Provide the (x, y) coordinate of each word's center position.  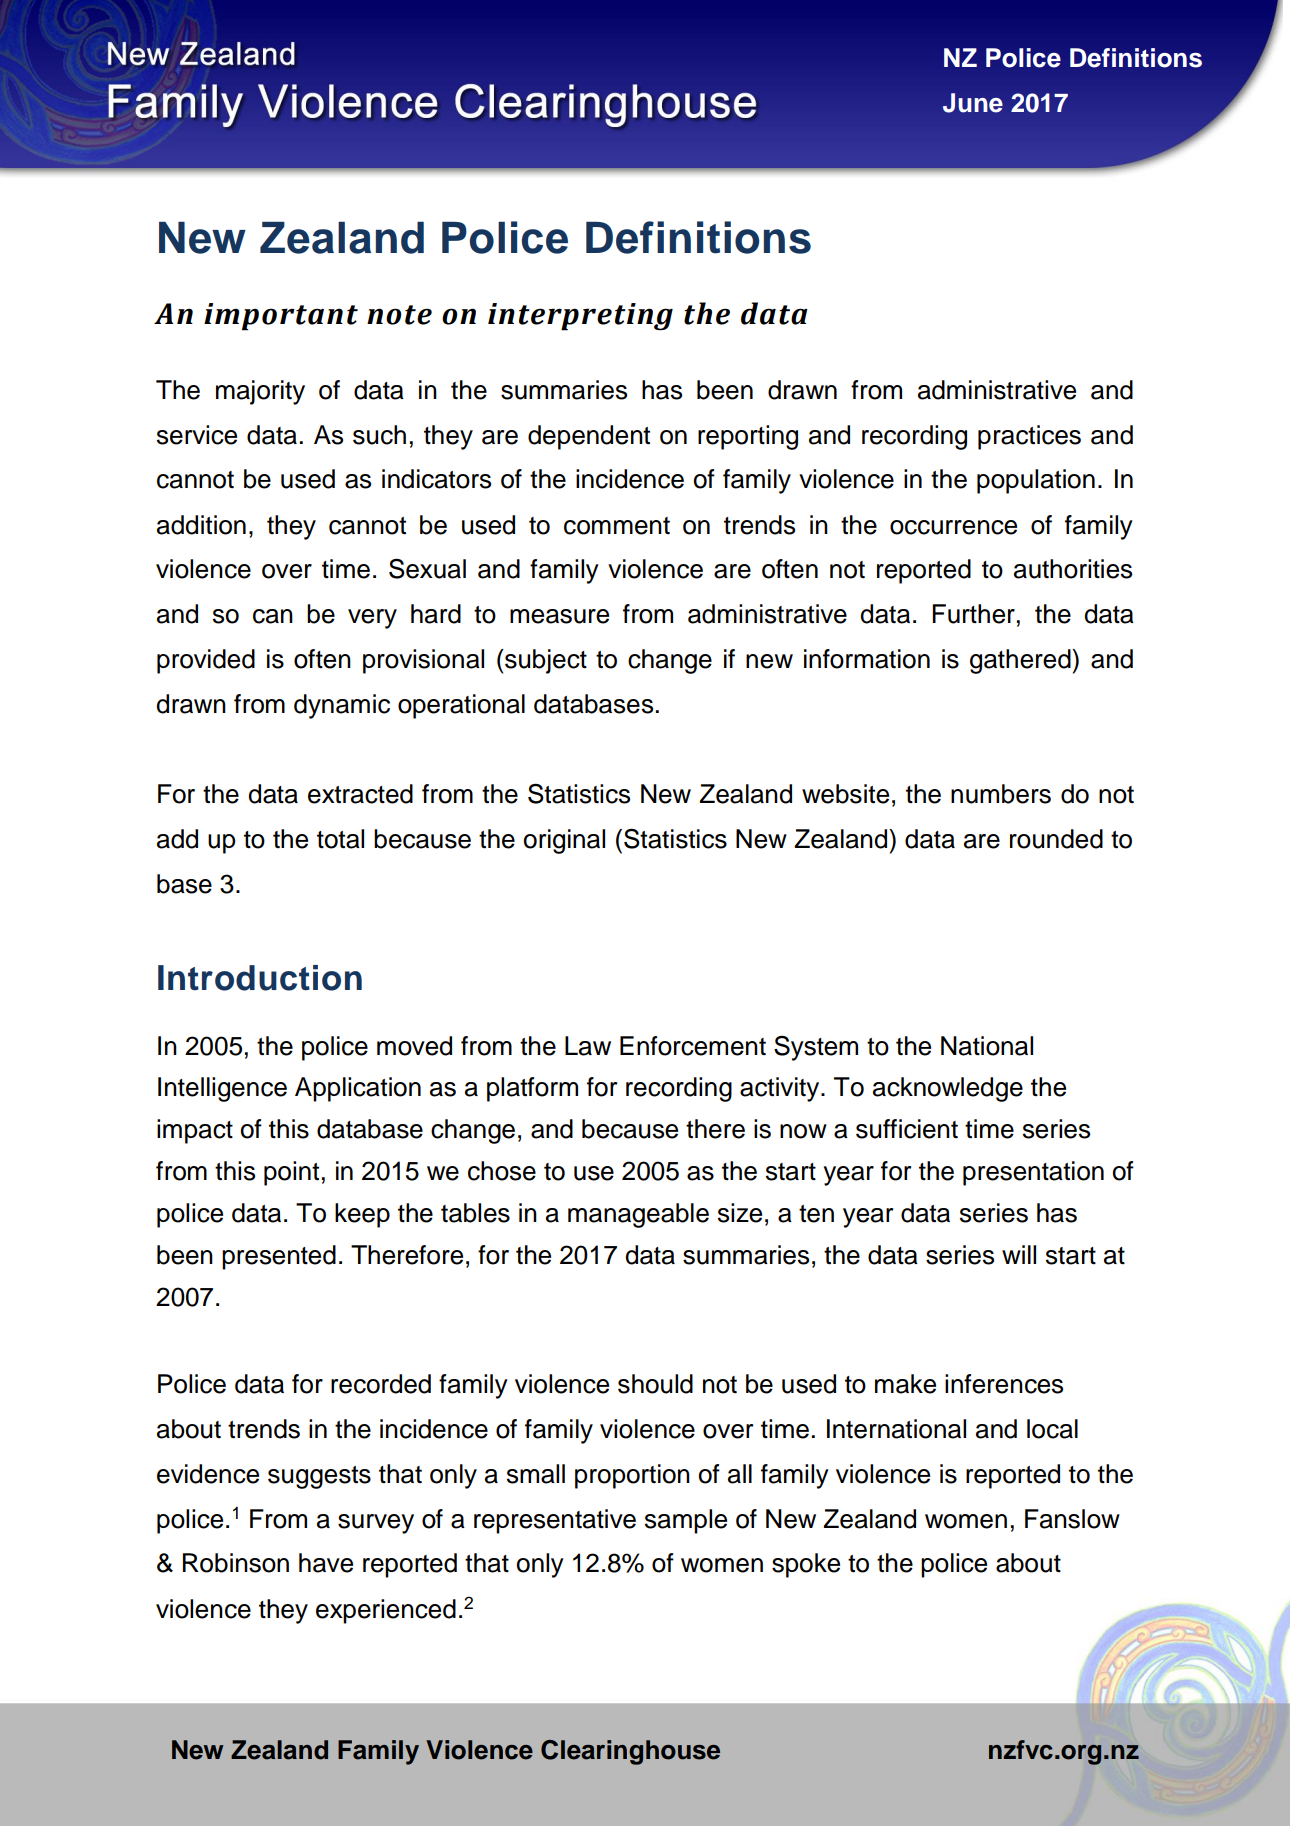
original (564, 841)
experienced (386, 1611)
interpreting (580, 317)
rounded (1056, 839)
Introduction (260, 978)
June (973, 103)
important (281, 317)
